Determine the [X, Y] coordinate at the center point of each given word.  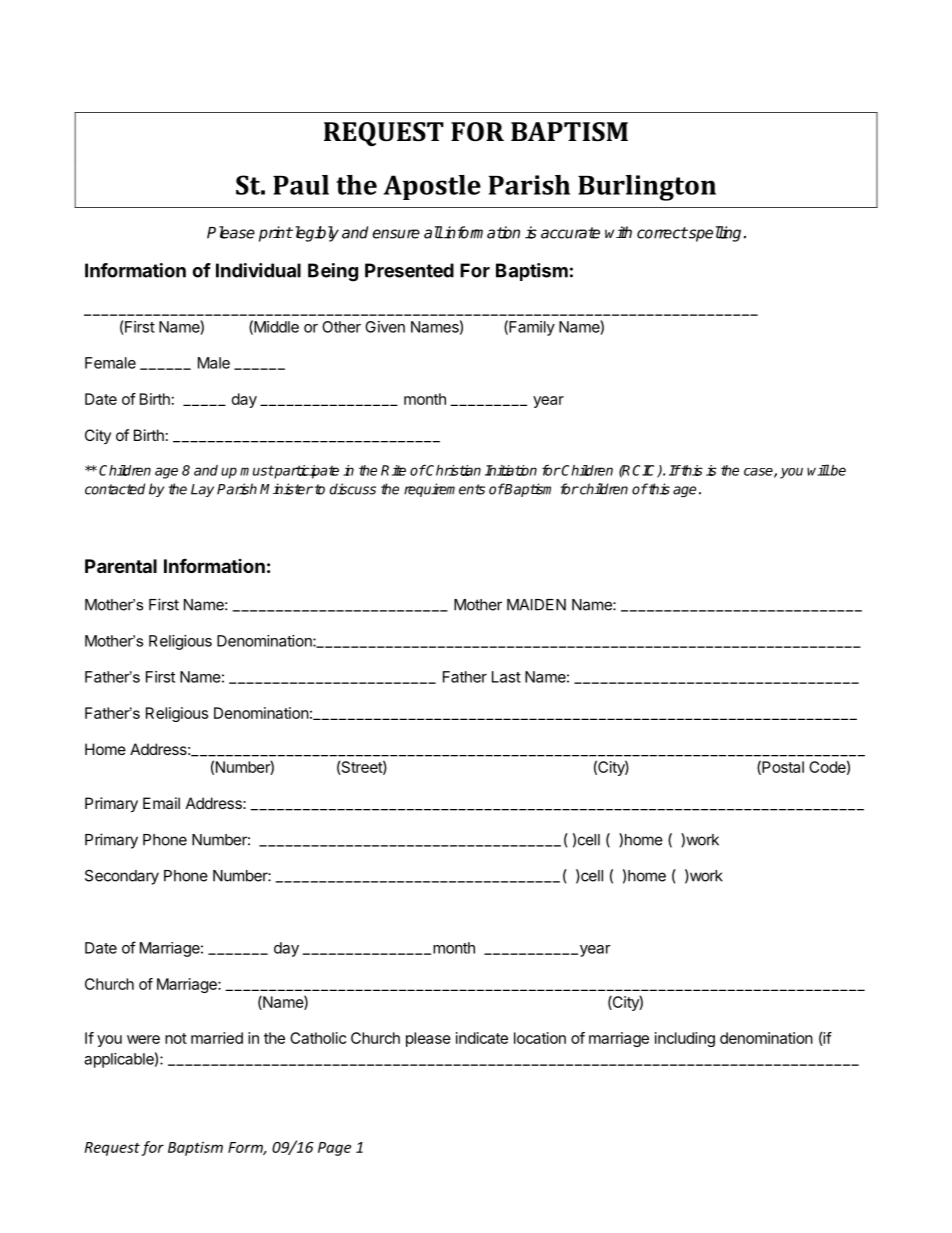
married [217, 1038]
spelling [714, 234]
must [257, 470]
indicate [482, 1038]
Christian [453, 470]
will [818, 470]
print [276, 234]
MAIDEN [536, 605]
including [685, 1039]
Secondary [122, 877]
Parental [121, 566]
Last [506, 677]
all [433, 232]
